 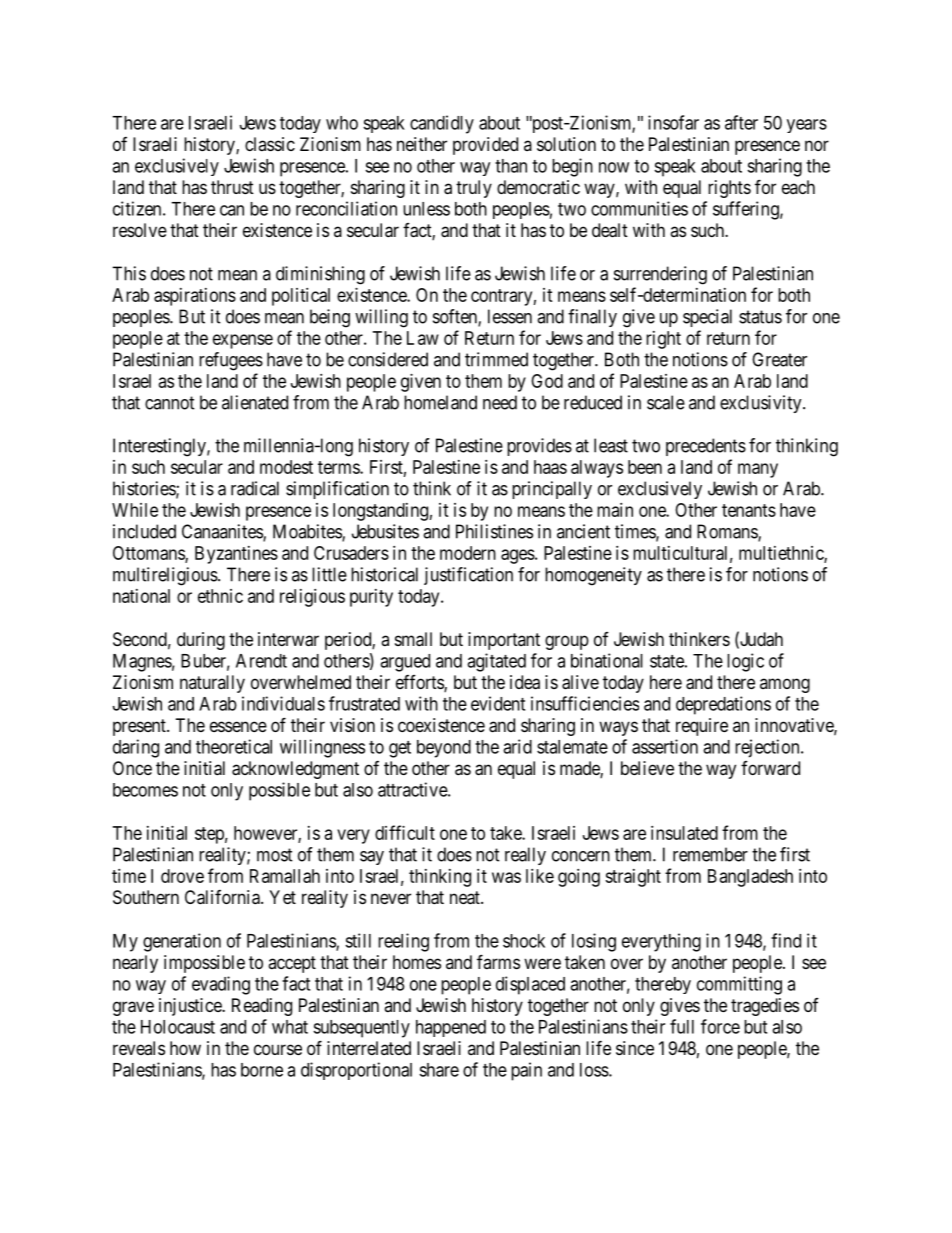 I want to click on force, so click(x=720, y=1026).
